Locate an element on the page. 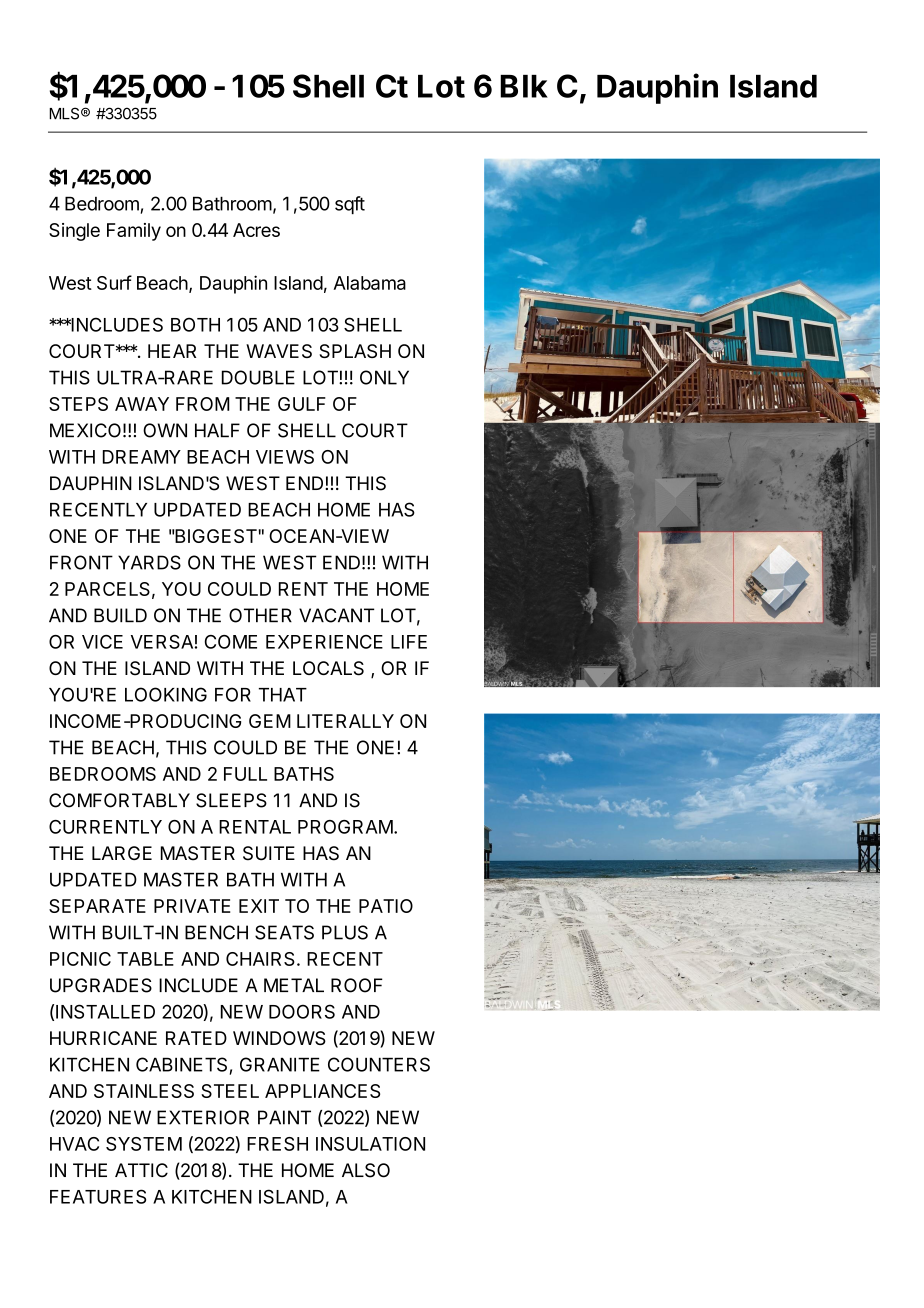 Image resolution: width=924 pixels, height=1308 pixels. SEPARATE is located at coordinates (97, 906).
